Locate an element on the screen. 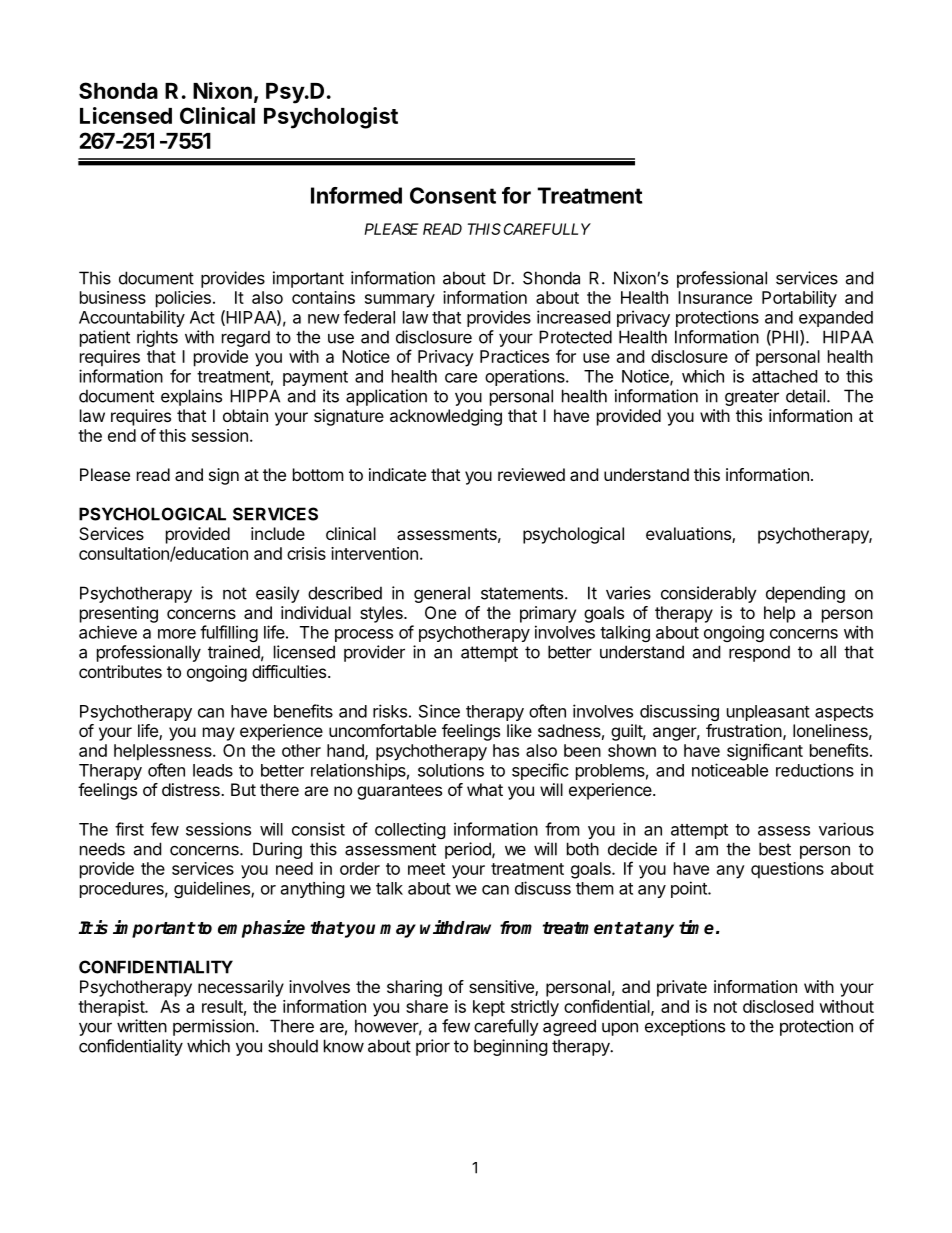 Image resolution: width=952 pixels, height=1233 pixels. Insurance is located at coordinates (715, 297).
